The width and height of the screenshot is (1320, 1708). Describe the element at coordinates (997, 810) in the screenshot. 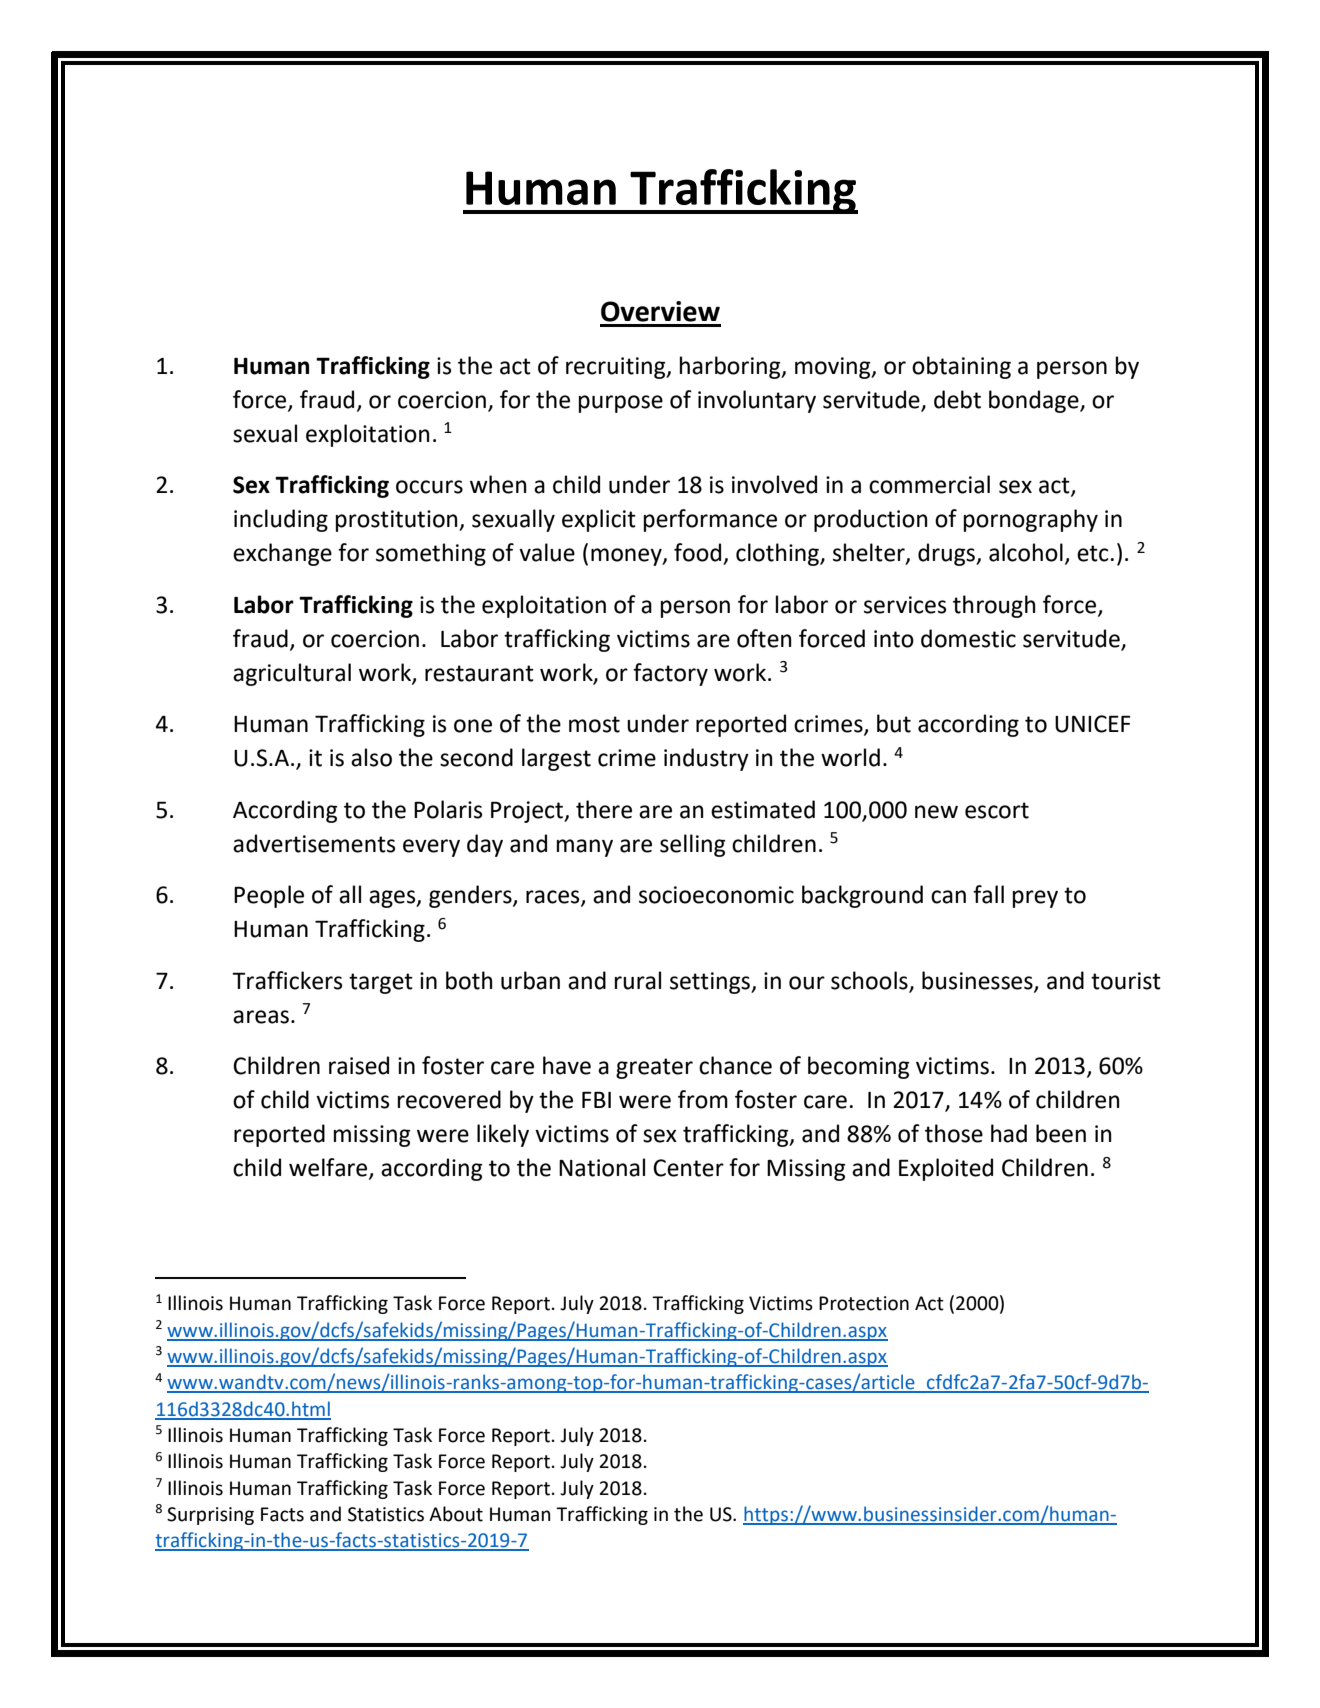

I see `escort` at that location.
